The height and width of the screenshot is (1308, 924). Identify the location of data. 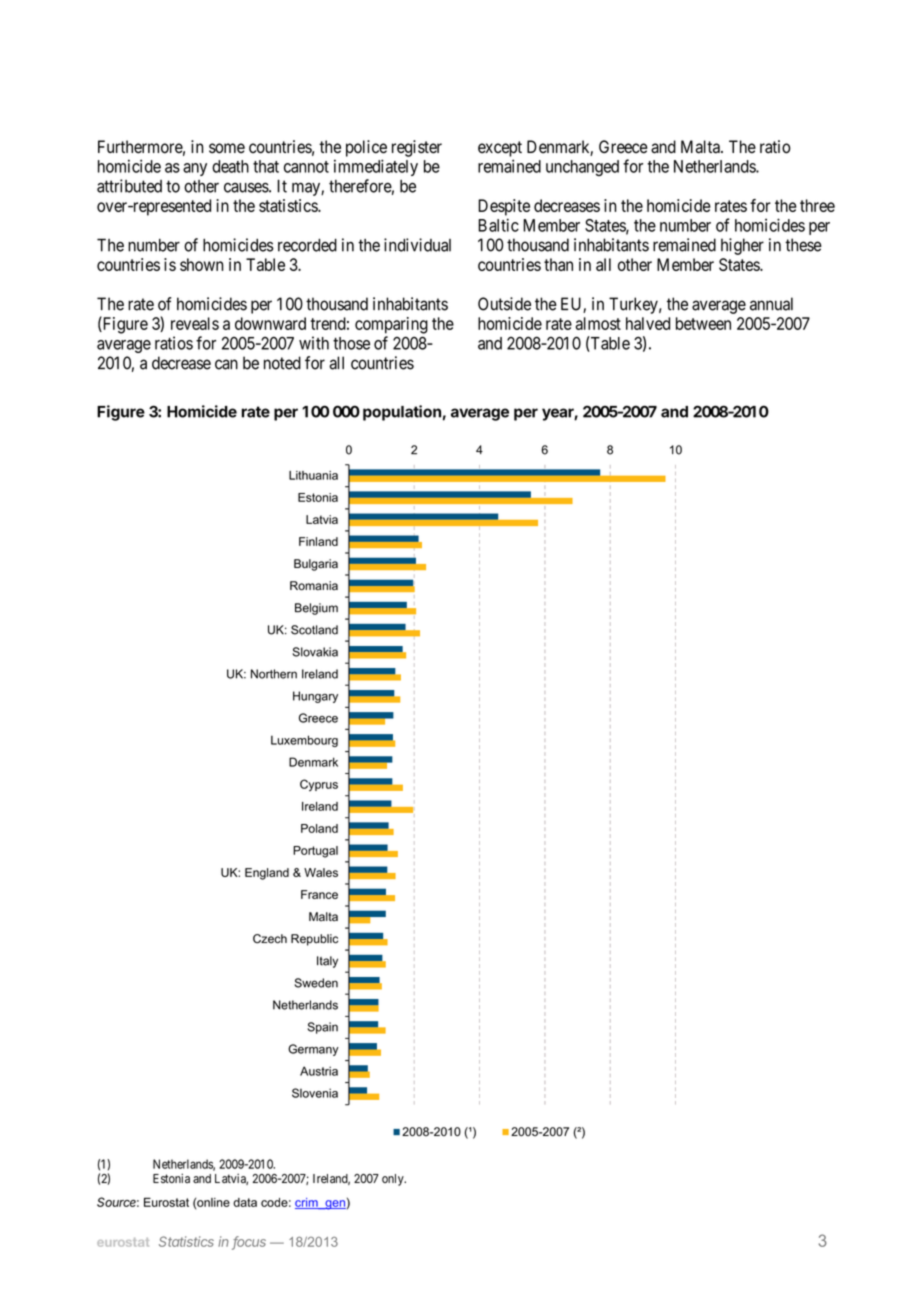
(245, 1202).
